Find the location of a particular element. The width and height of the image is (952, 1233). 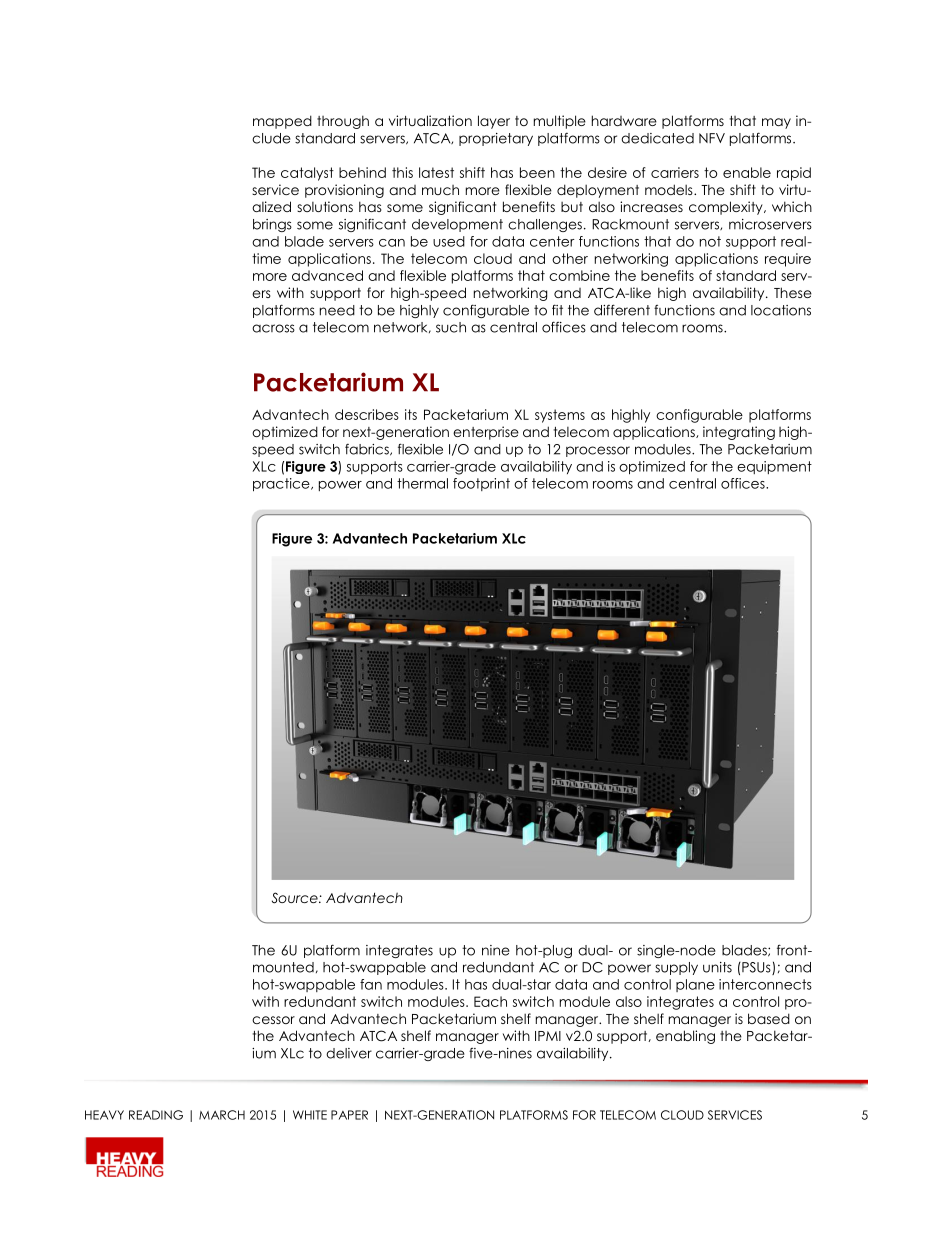

READING is located at coordinates (156, 1115).
